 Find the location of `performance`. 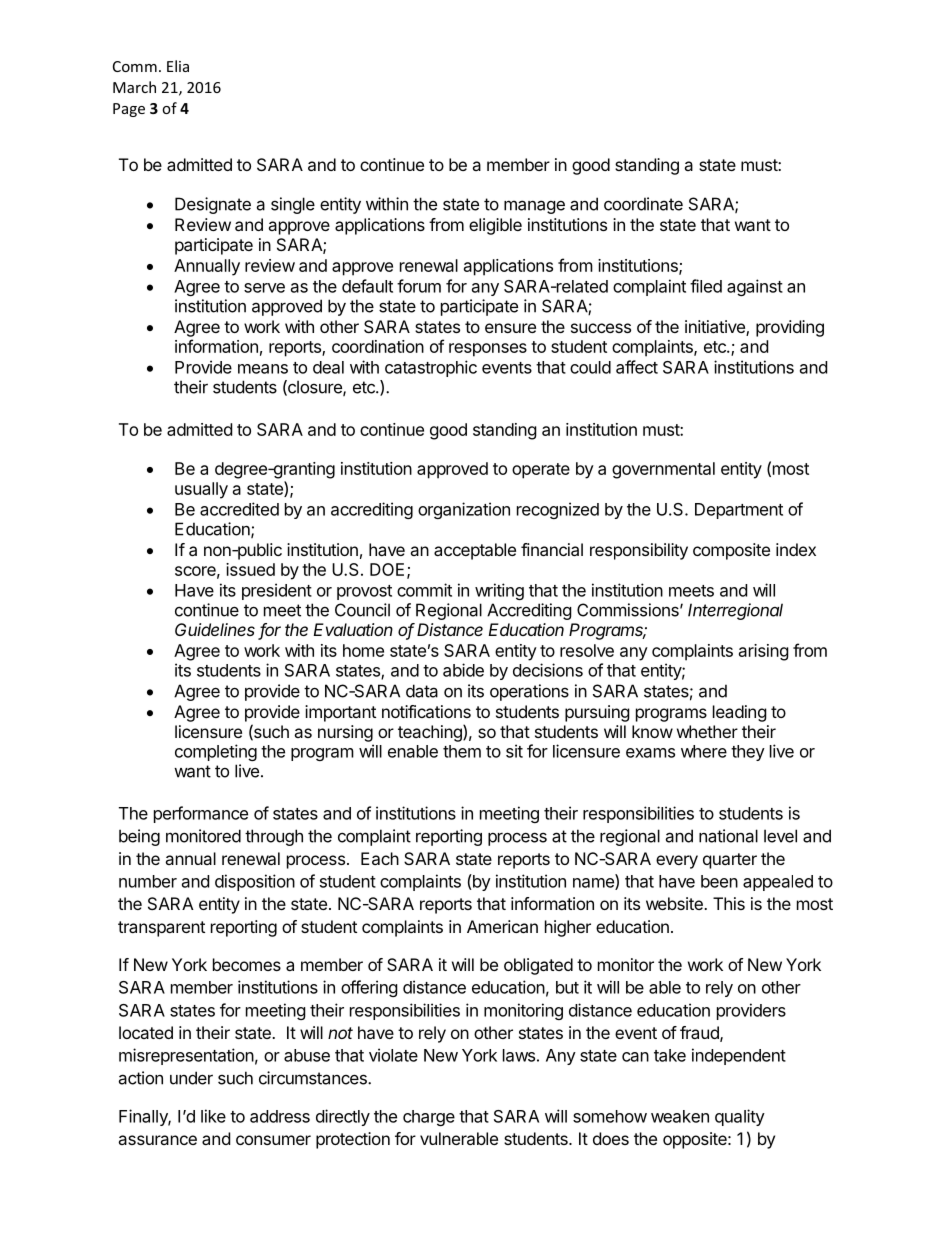

performance is located at coordinates (201, 814).
